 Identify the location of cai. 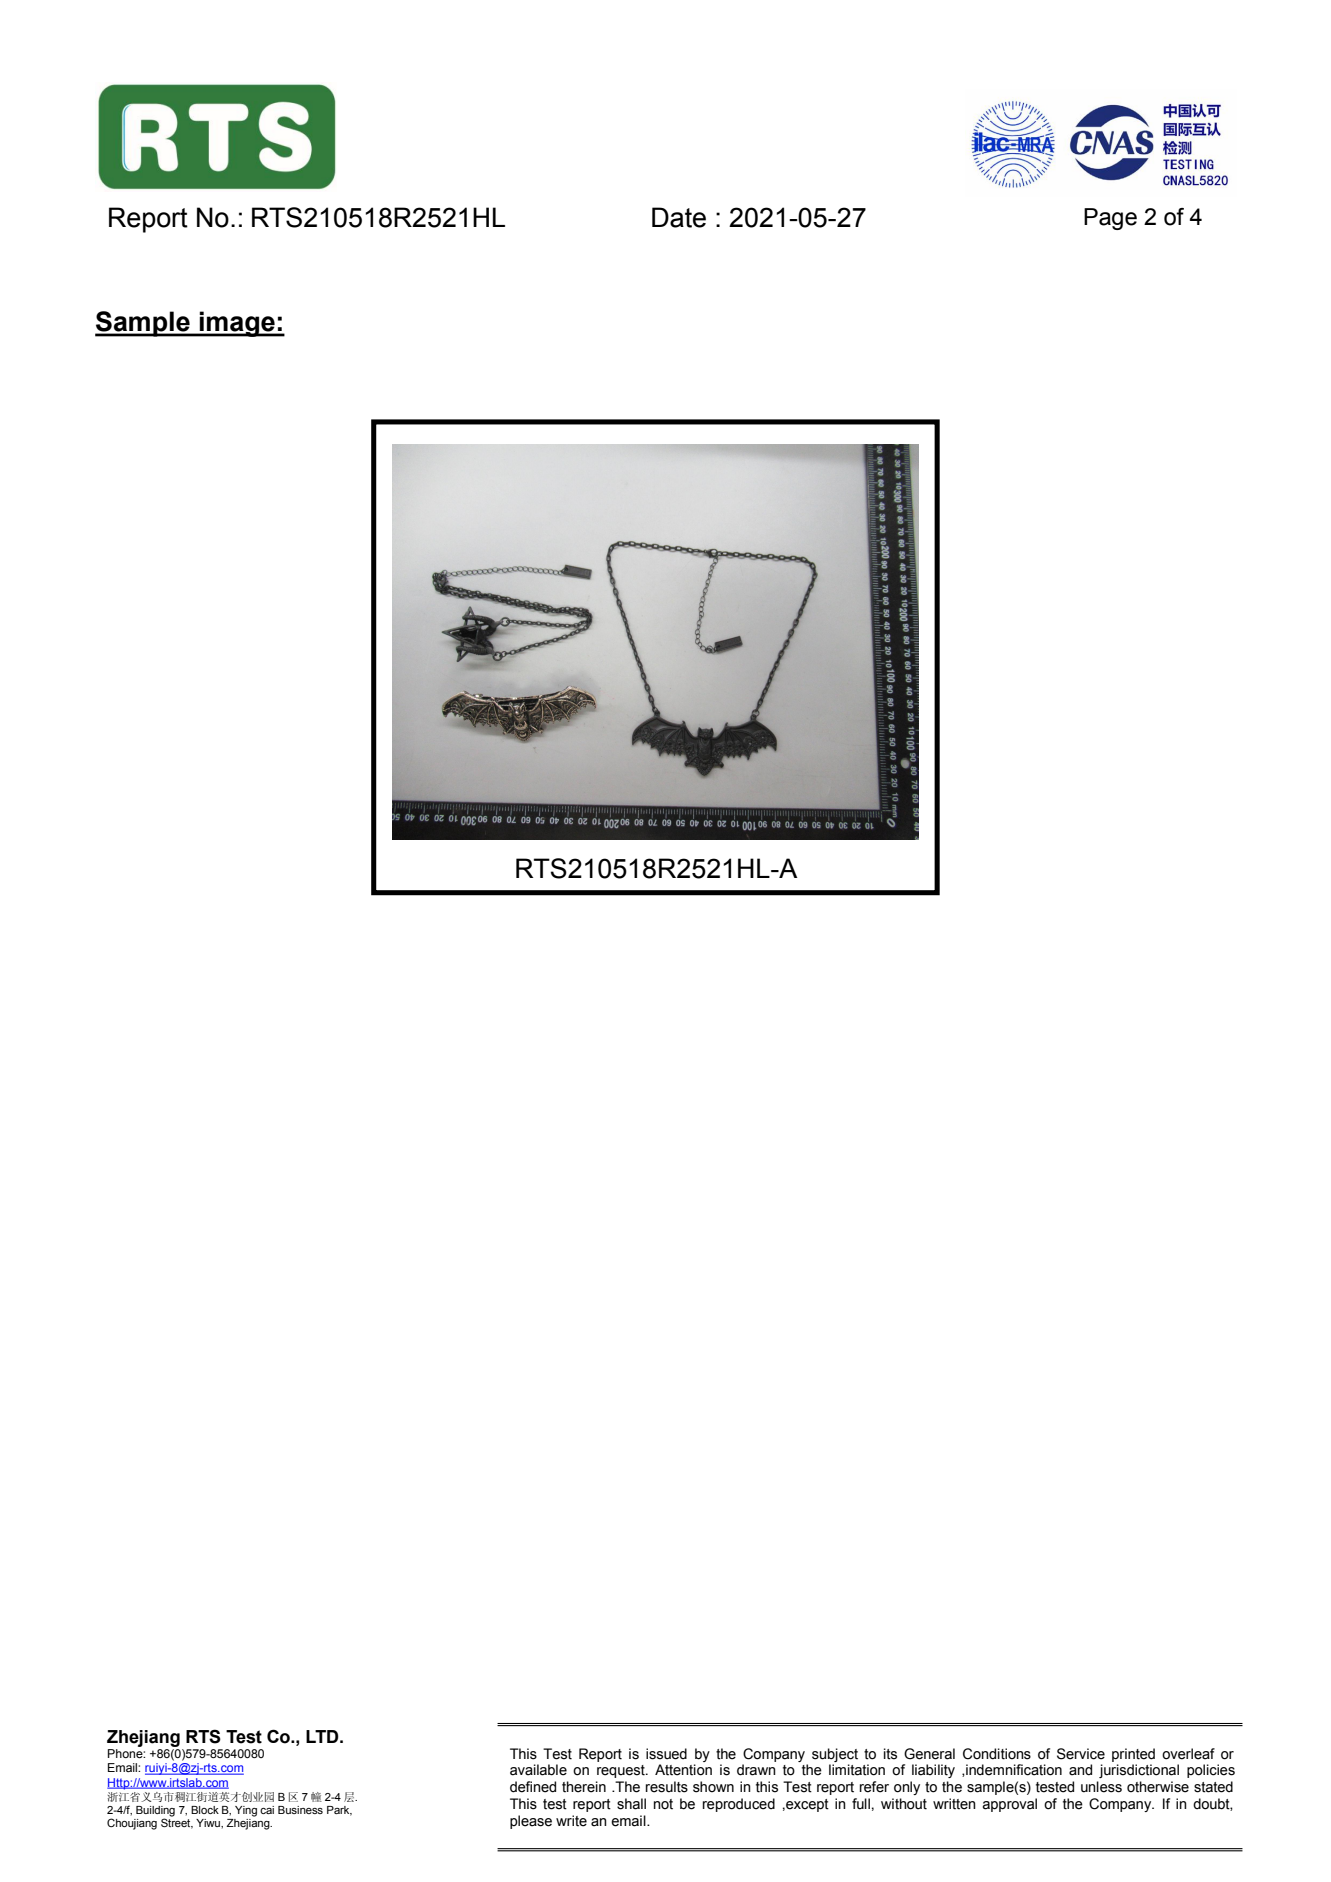
(267, 1810).
